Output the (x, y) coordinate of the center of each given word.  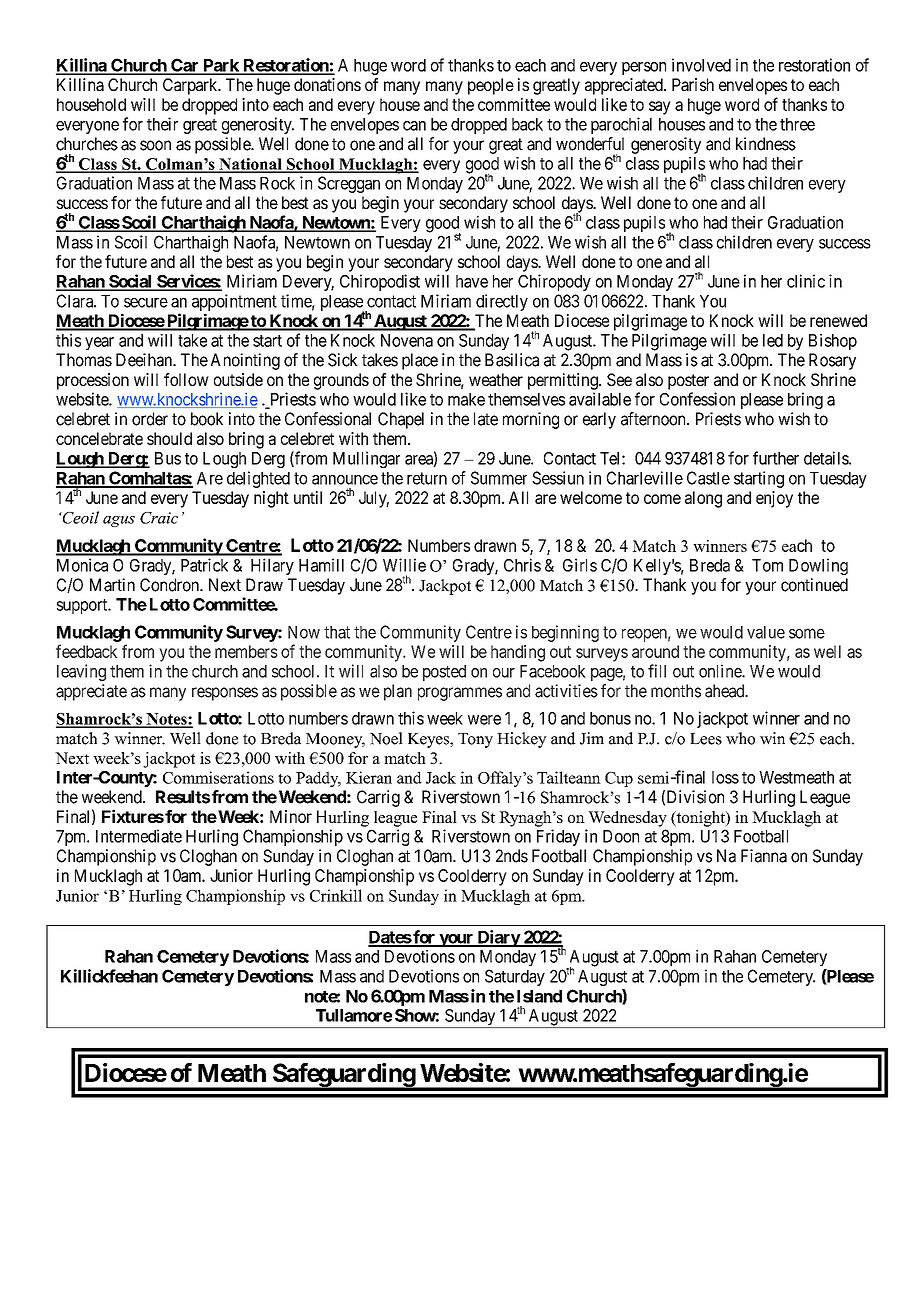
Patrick (204, 565)
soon (155, 145)
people (491, 86)
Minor (291, 816)
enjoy (774, 499)
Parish (693, 84)
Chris (522, 565)
